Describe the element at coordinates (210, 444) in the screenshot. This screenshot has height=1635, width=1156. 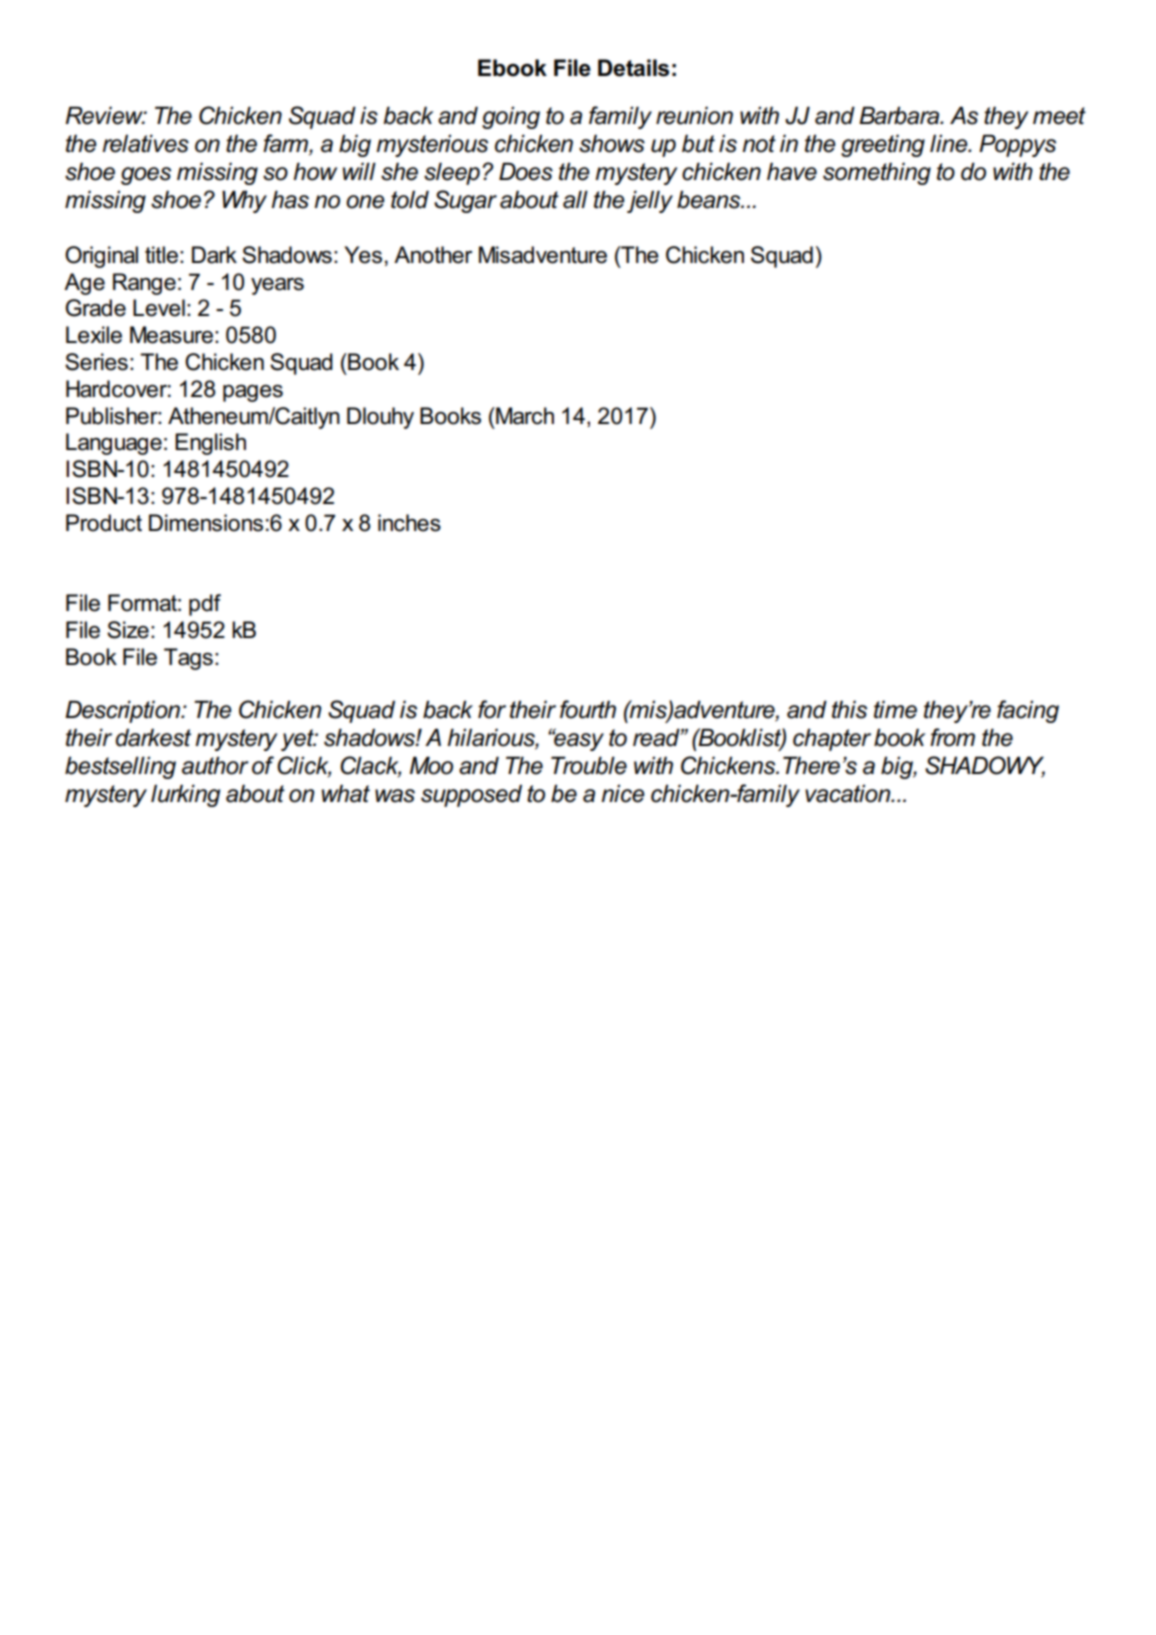
I see `English` at that location.
